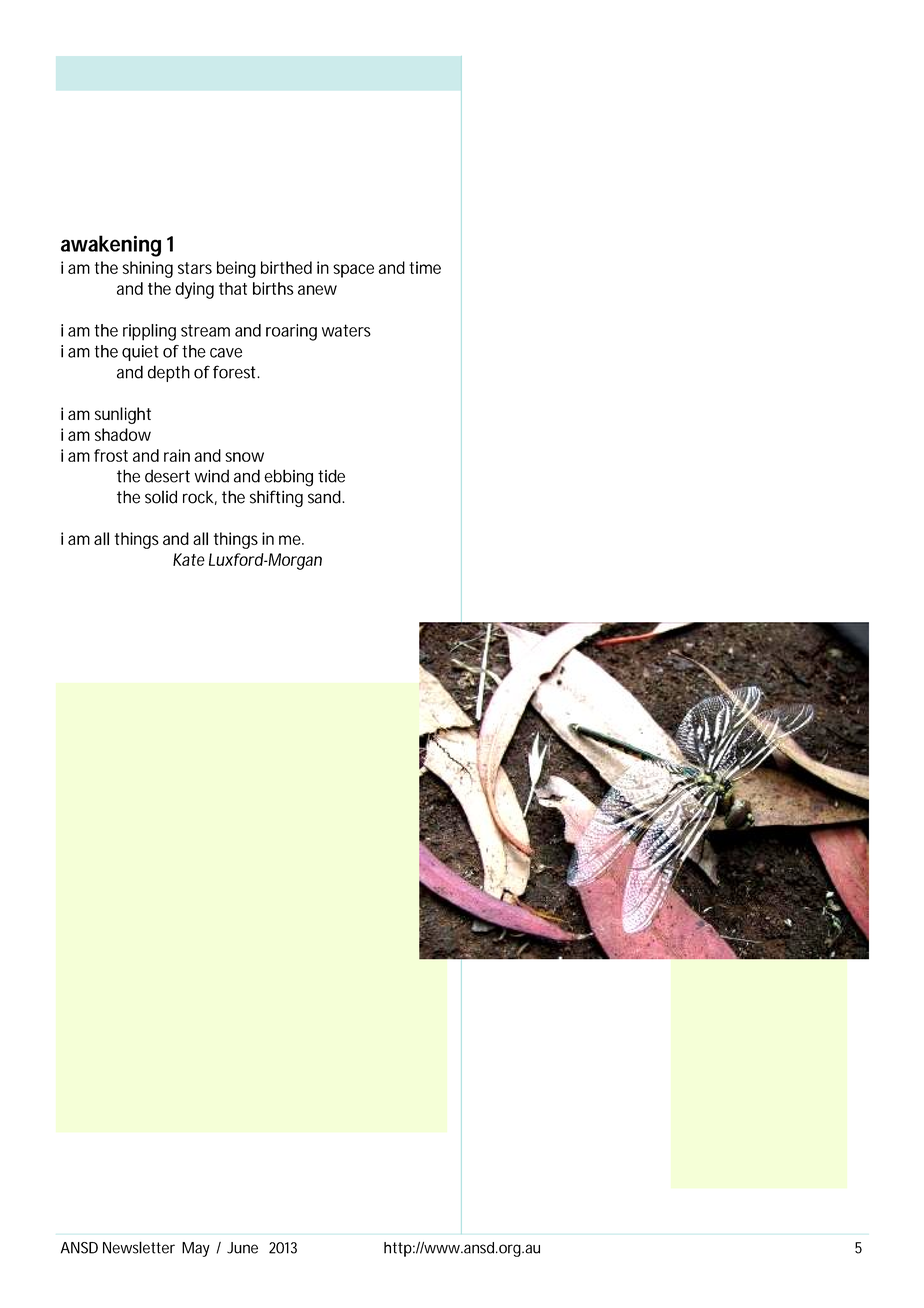  Describe the element at coordinates (276, 498) in the document. I see `shifting` at that location.
